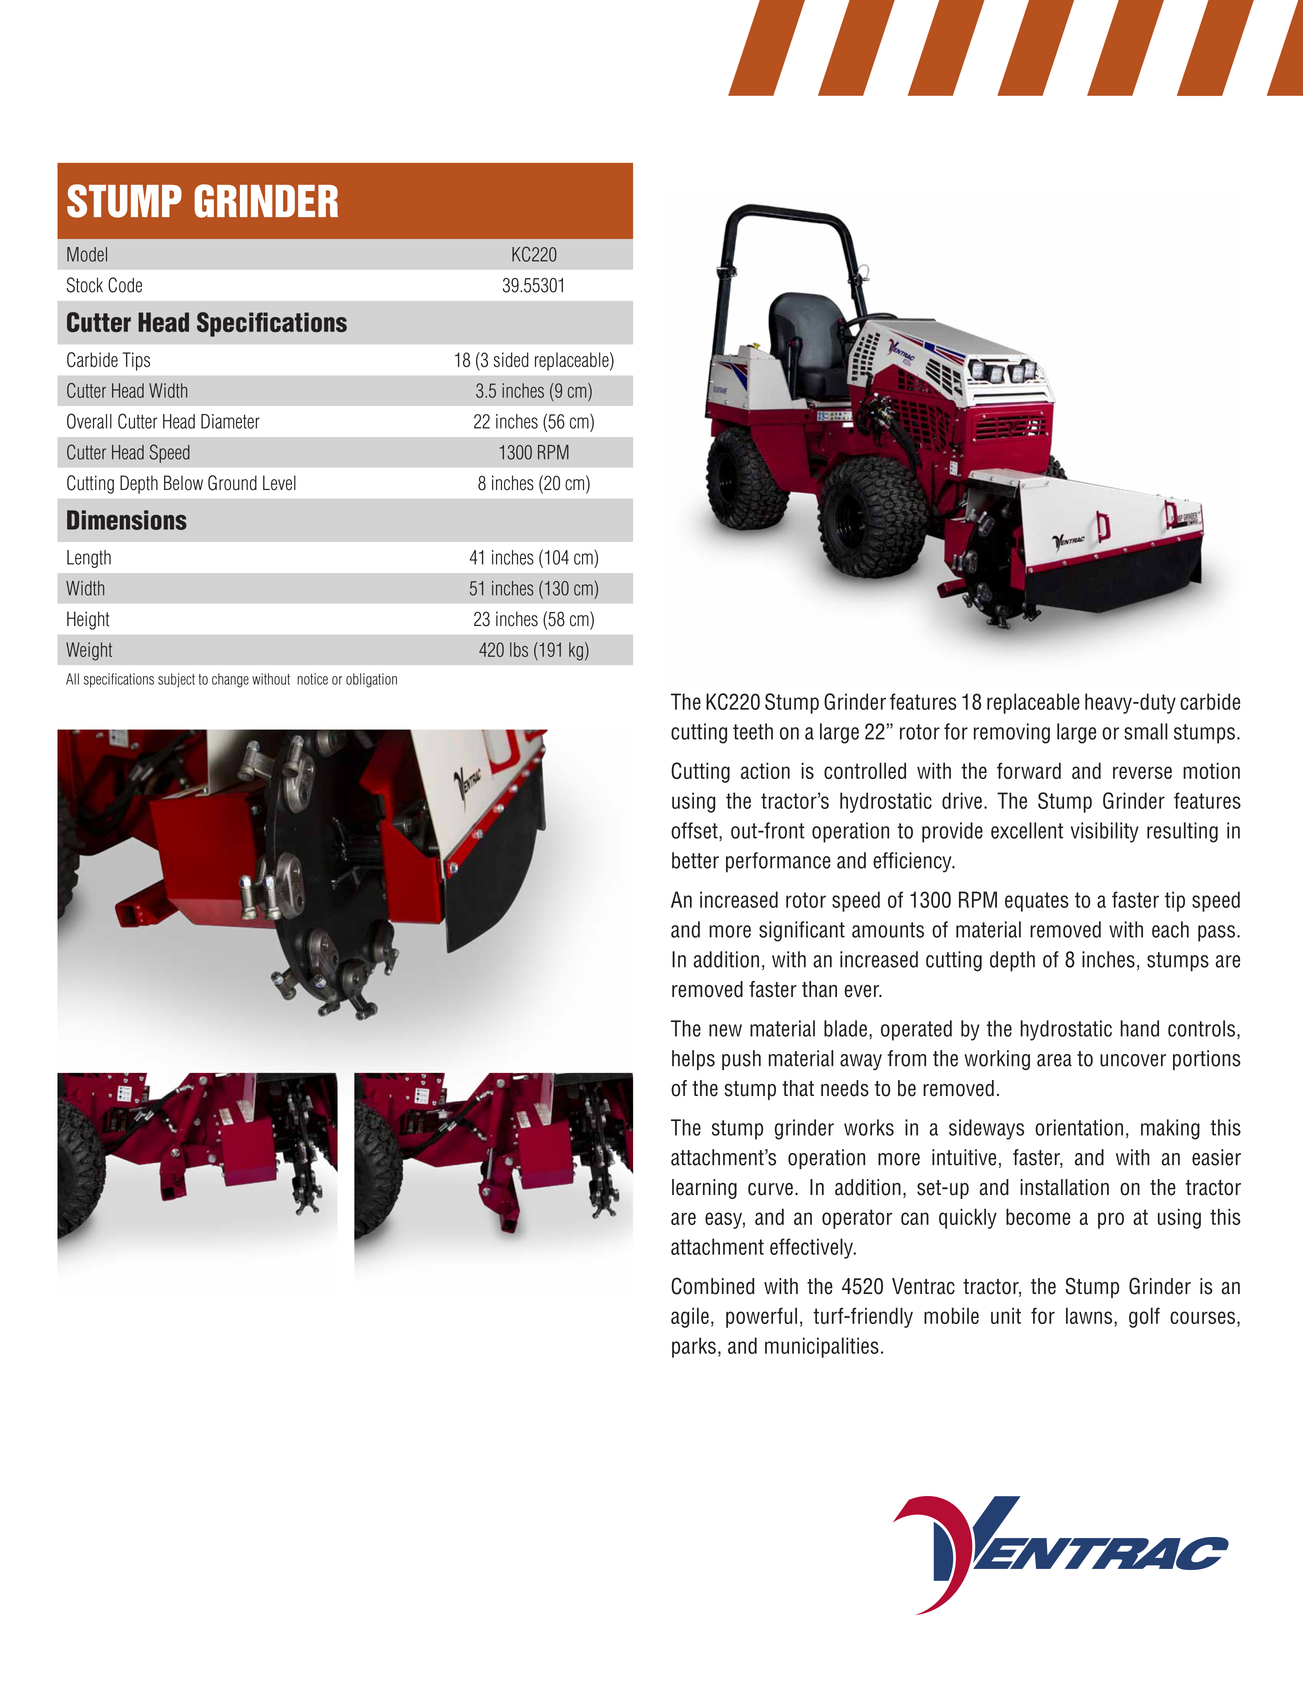  Describe the element at coordinates (125, 285) in the screenshot. I see `Code` at that location.
